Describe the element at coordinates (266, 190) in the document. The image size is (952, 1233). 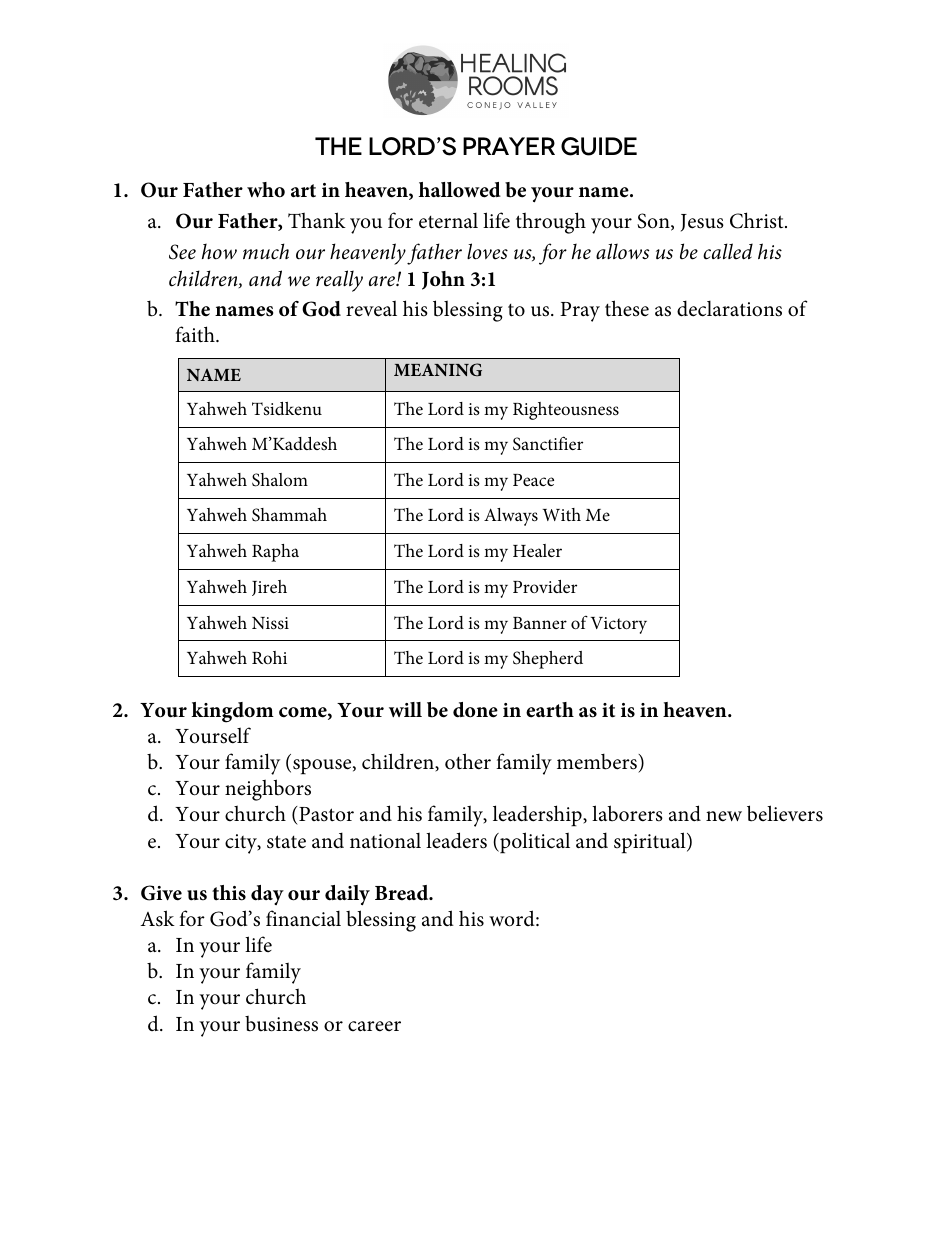
I see `who` at that location.
